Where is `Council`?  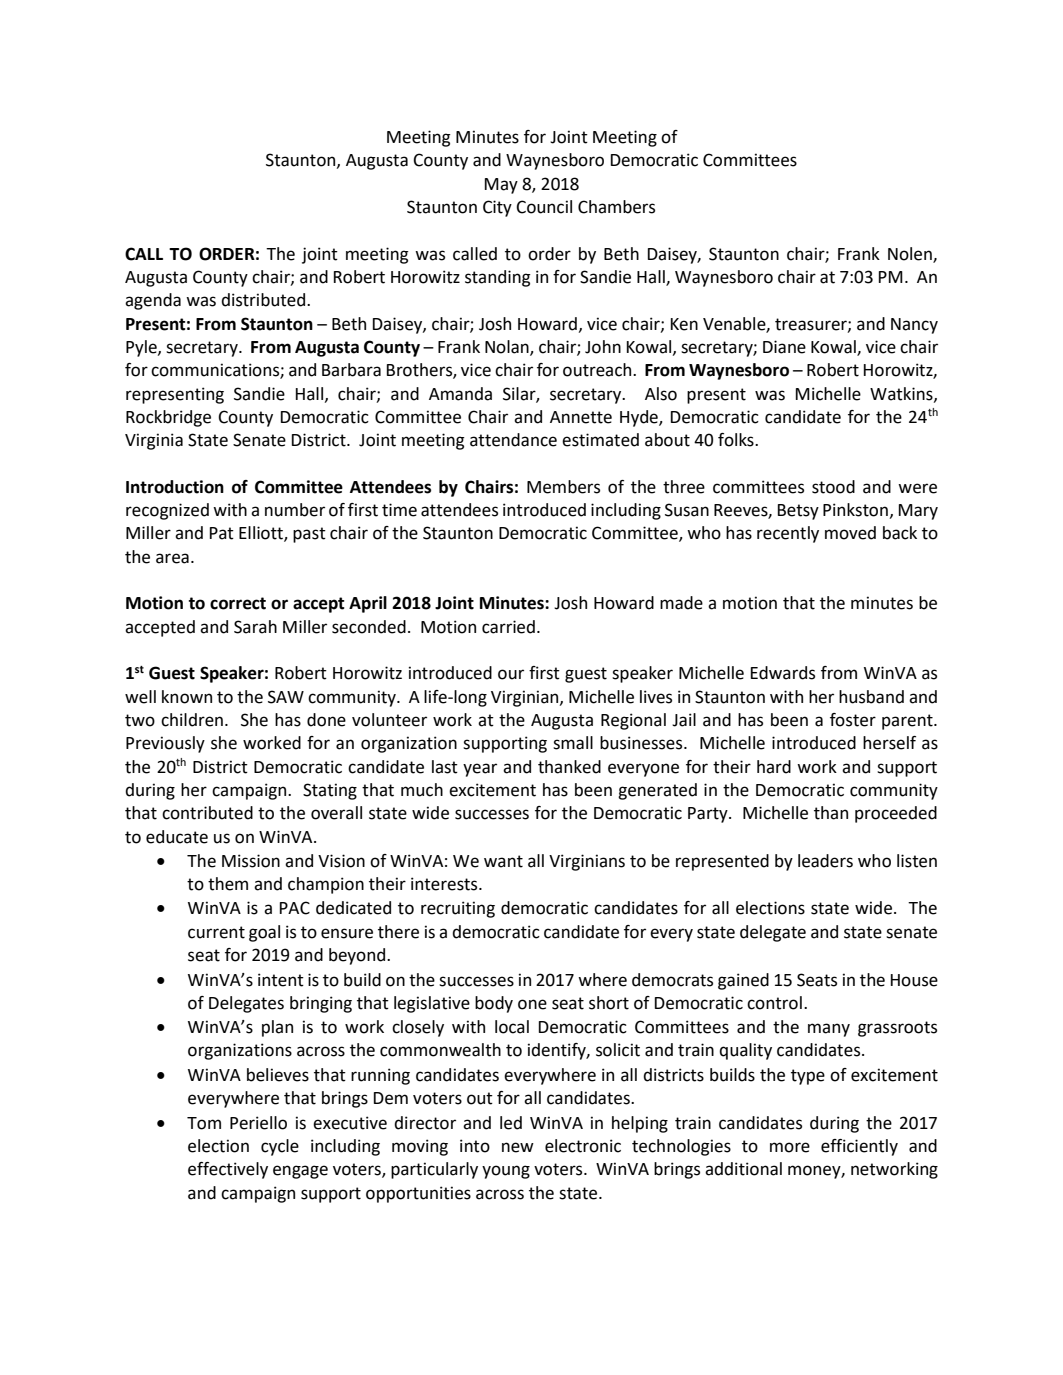 Council is located at coordinates (544, 207).
